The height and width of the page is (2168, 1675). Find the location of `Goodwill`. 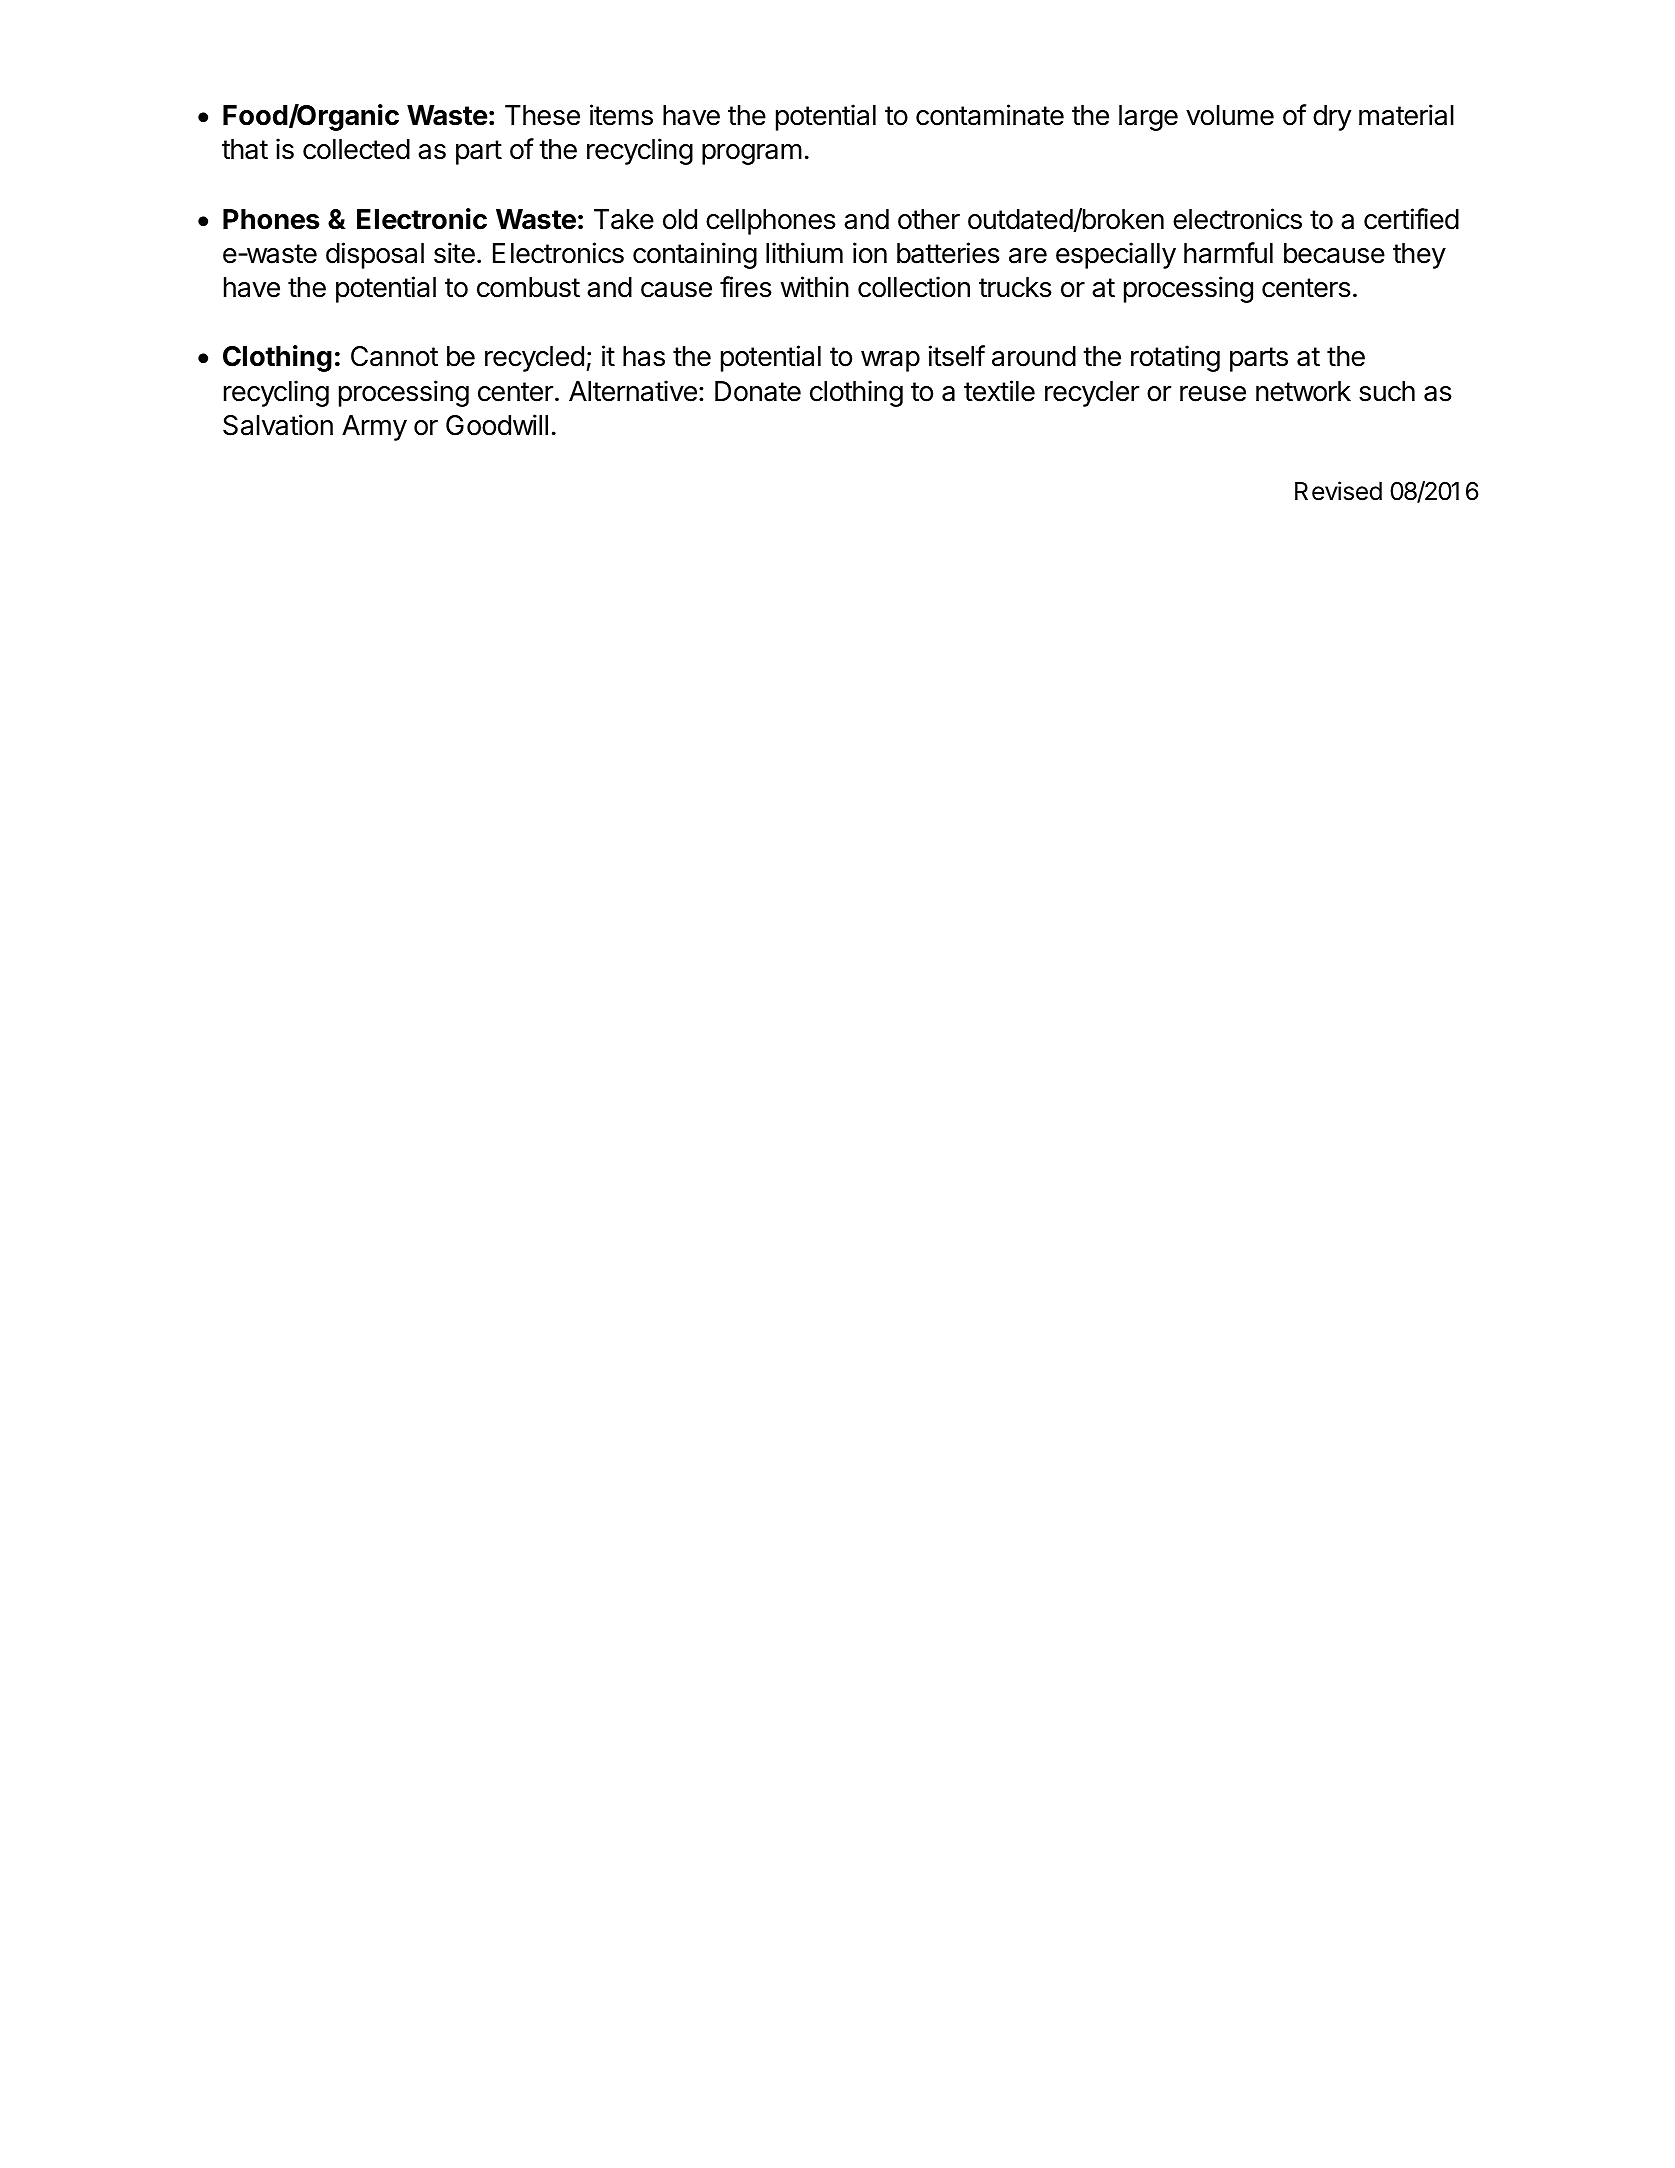

Goodwill is located at coordinates (497, 425).
